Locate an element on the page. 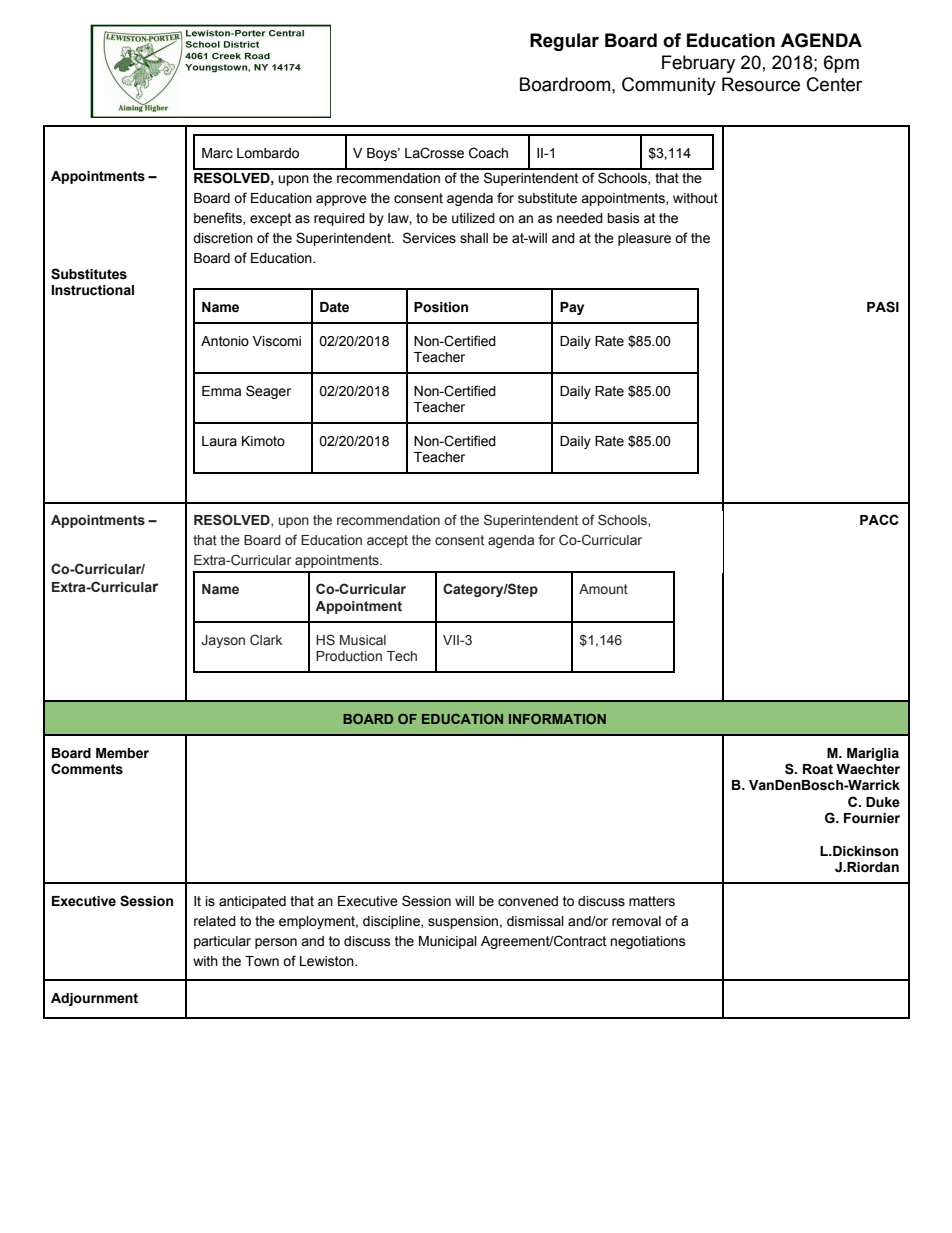 The height and width of the image is (1233, 952). particular is located at coordinates (222, 942).
